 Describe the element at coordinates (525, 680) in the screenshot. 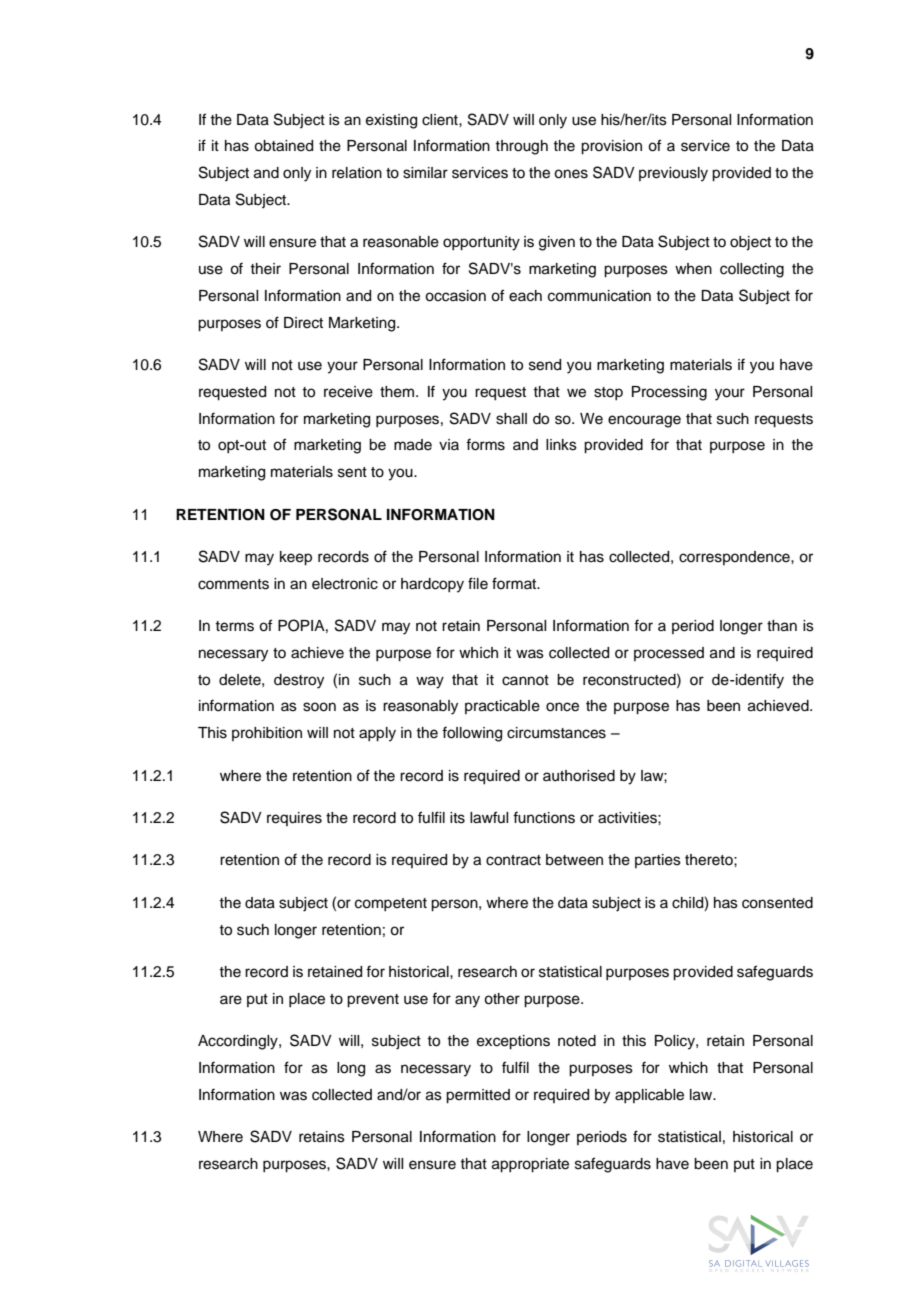

I see `cannot` at that location.
